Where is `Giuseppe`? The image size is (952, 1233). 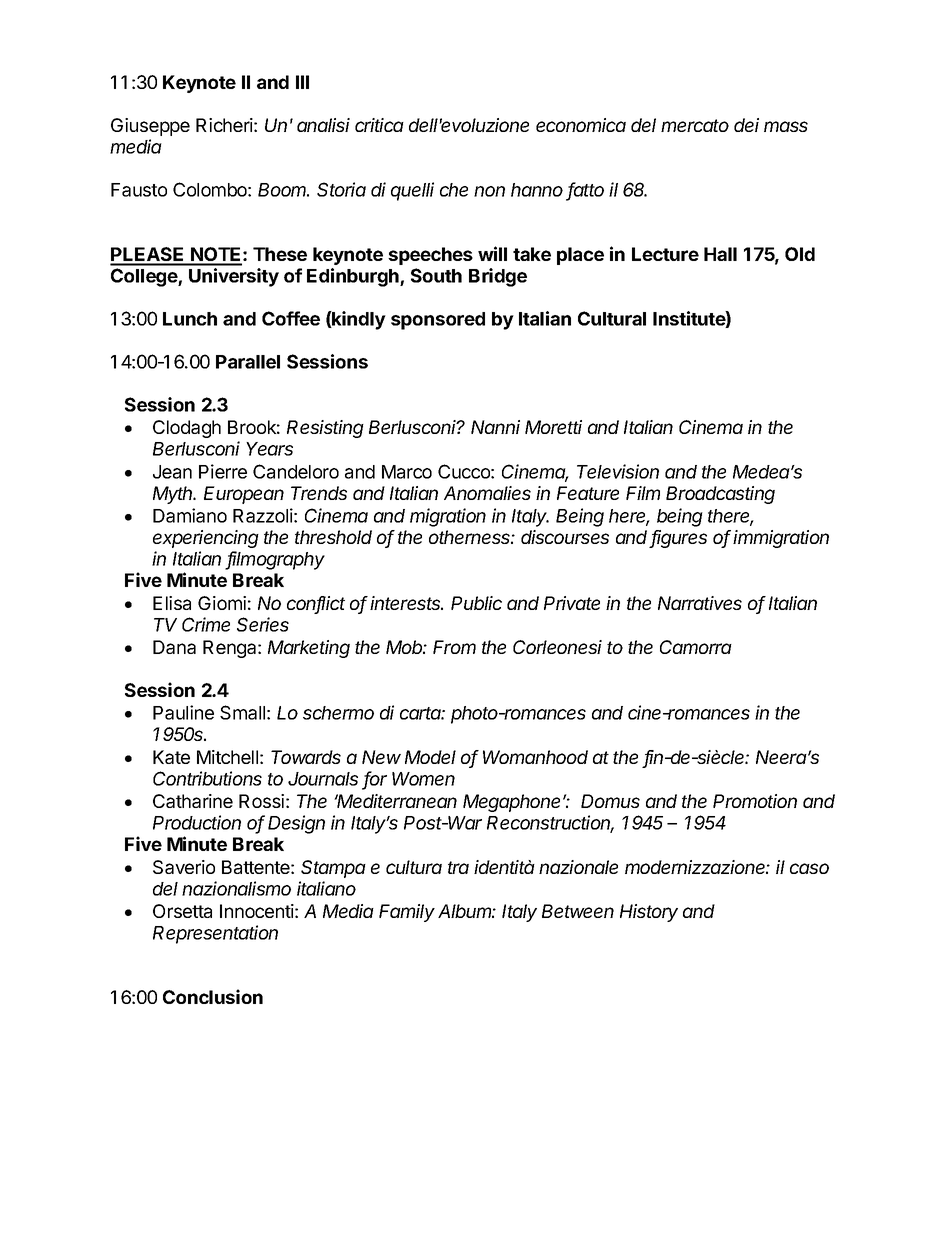 Giuseppe is located at coordinates (150, 127).
